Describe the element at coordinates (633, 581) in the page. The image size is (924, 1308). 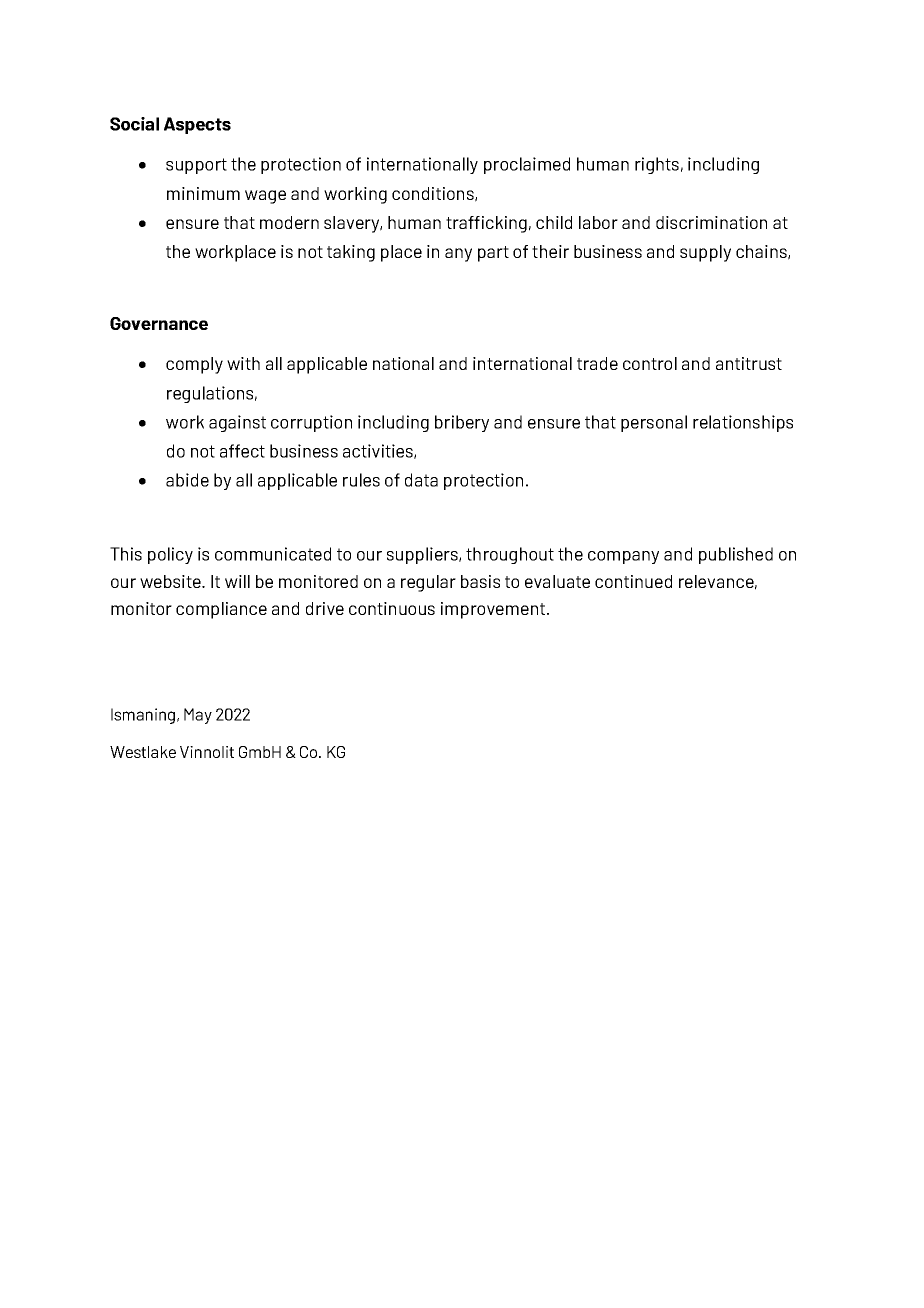
I see `continued` at that location.
